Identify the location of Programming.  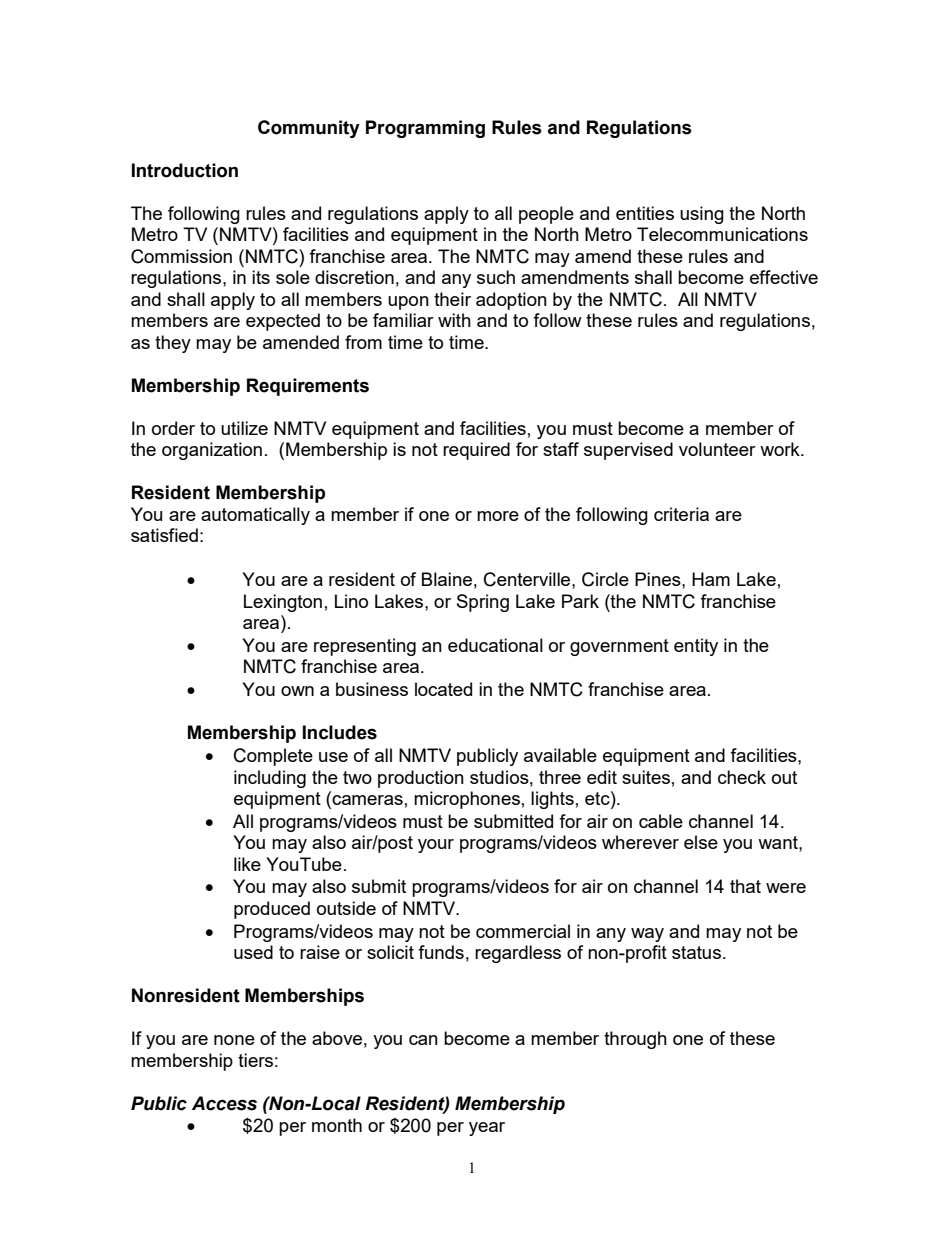
(425, 129).
